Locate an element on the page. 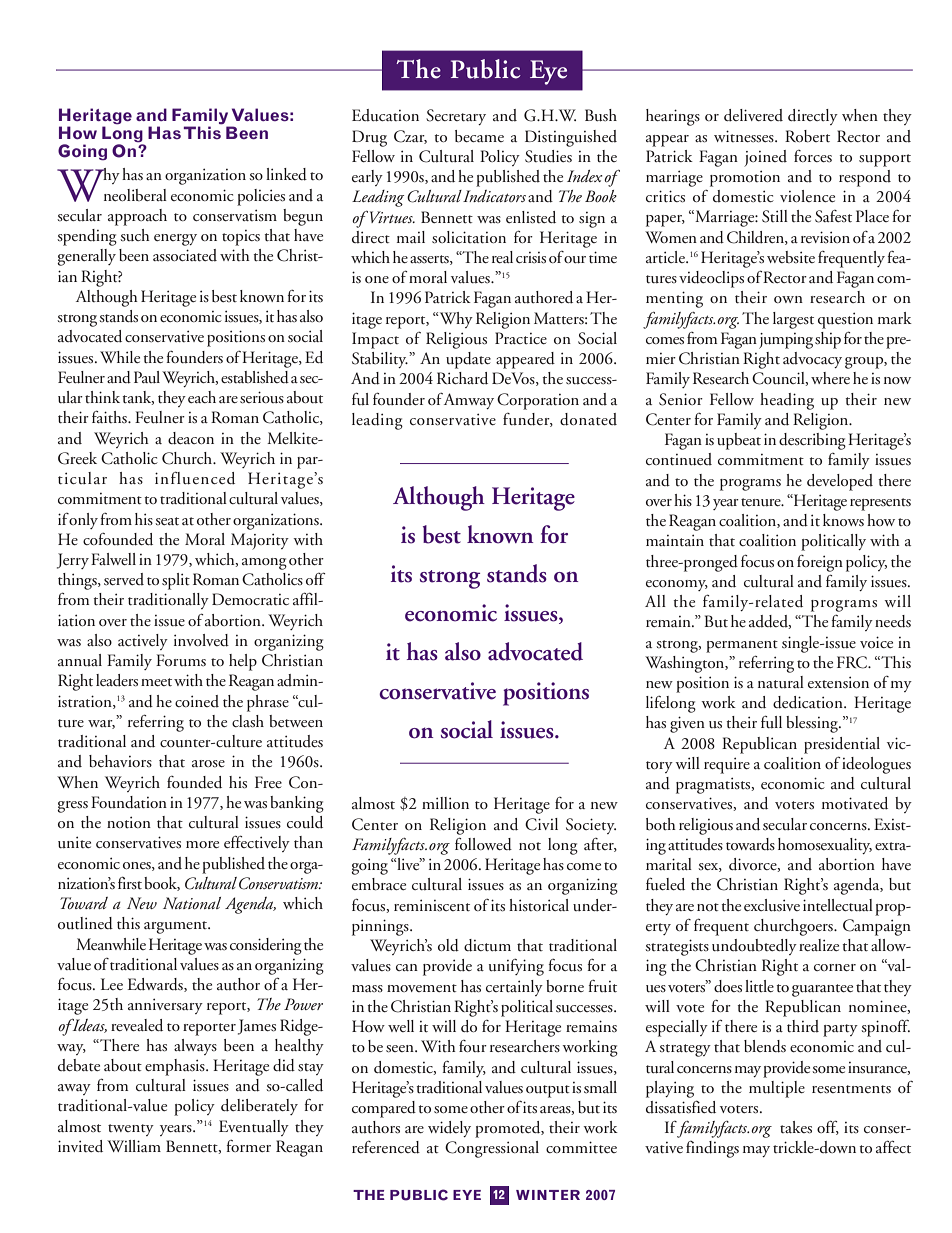 The height and width of the page is (1233, 952). widely is located at coordinates (449, 1129).
